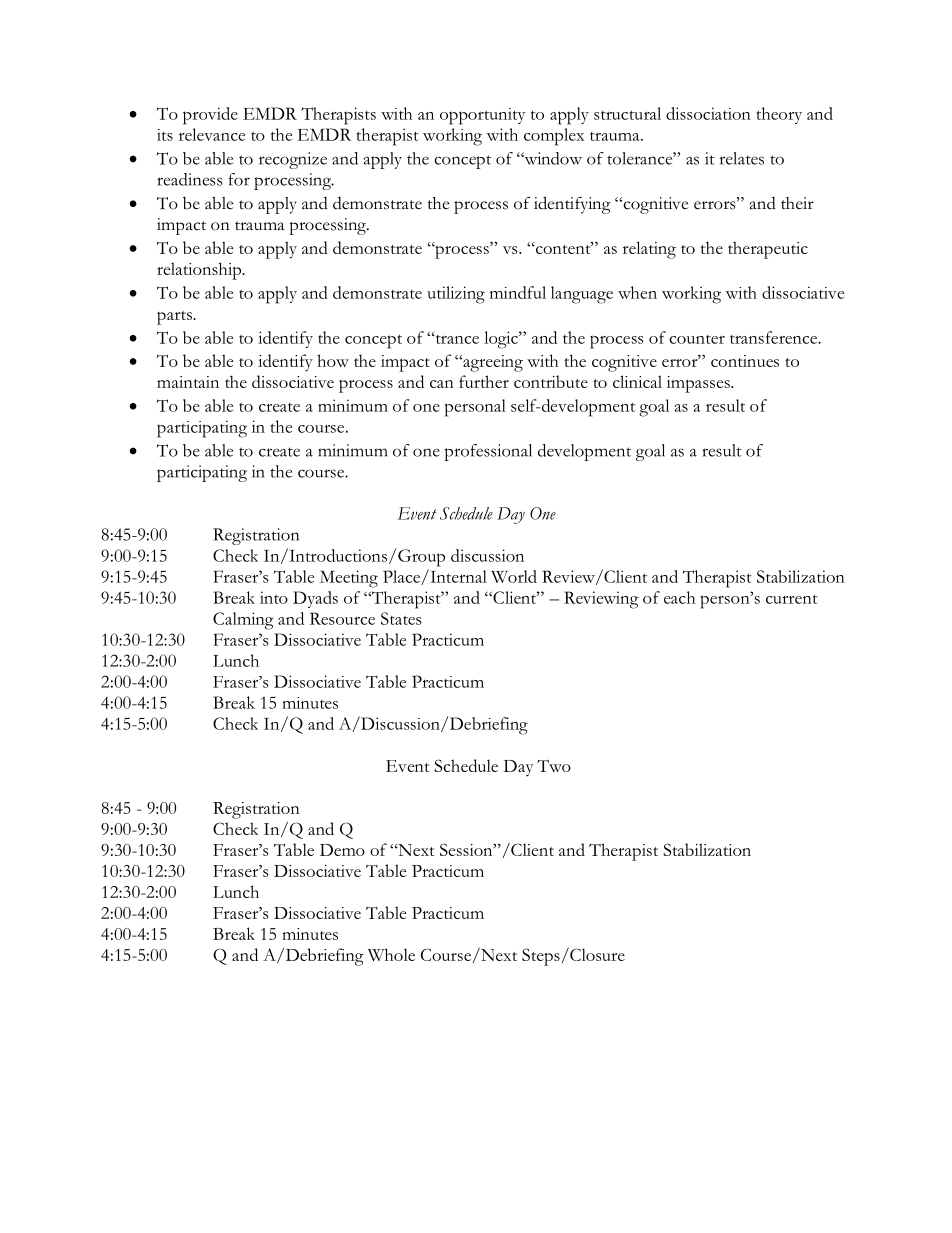  I want to click on Whole, so click(391, 954).
